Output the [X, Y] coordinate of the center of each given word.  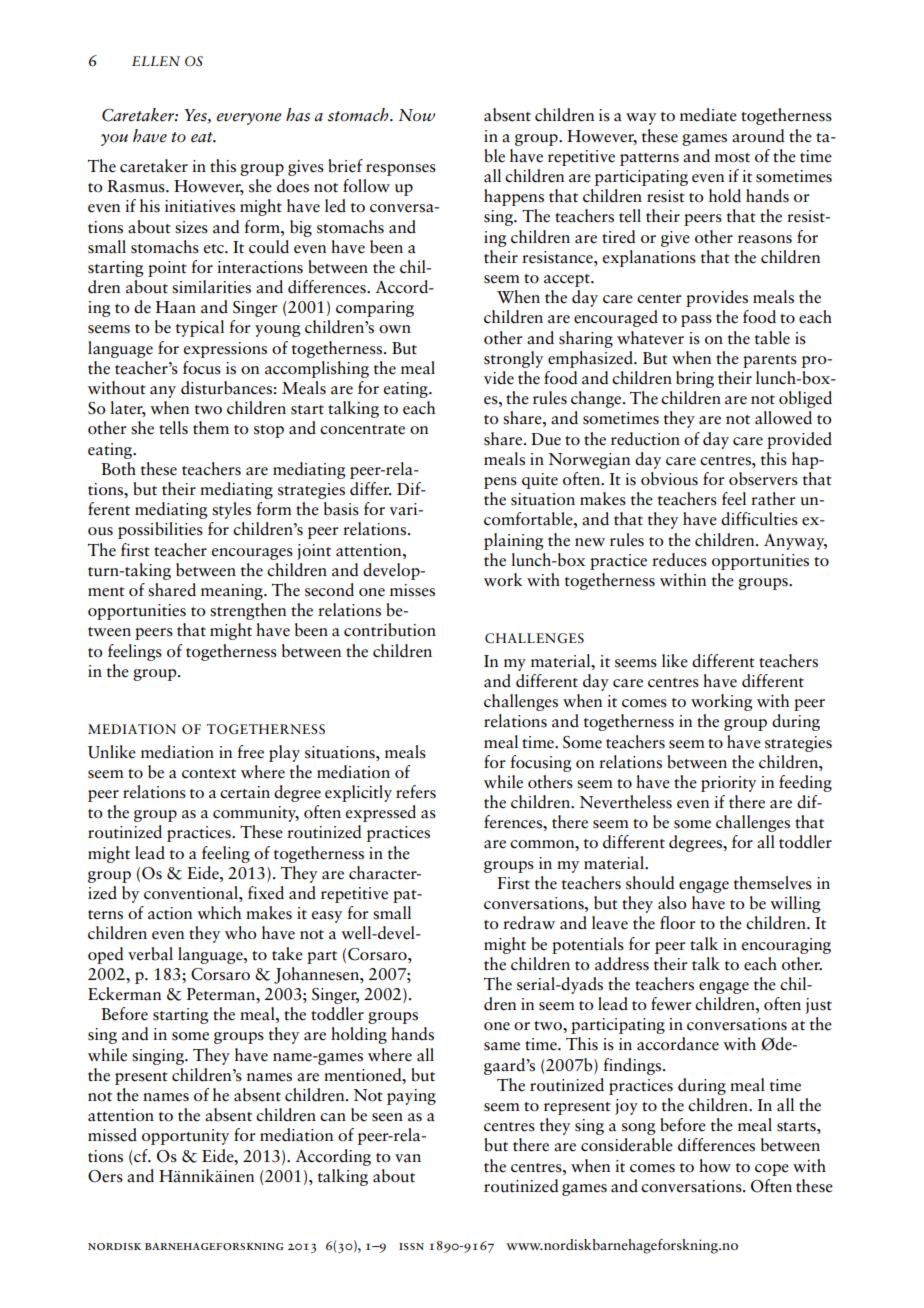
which [219, 913]
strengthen [248, 611]
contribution [390, 630]
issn [411, 1246]
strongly [513, 359]
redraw [529, 923]
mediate [708, 115]
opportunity [185, 1137]
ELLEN [156, 61]
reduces [679, 560]
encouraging [786, 946]
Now [417, 115]
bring [695, 379]
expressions [225, 350]
